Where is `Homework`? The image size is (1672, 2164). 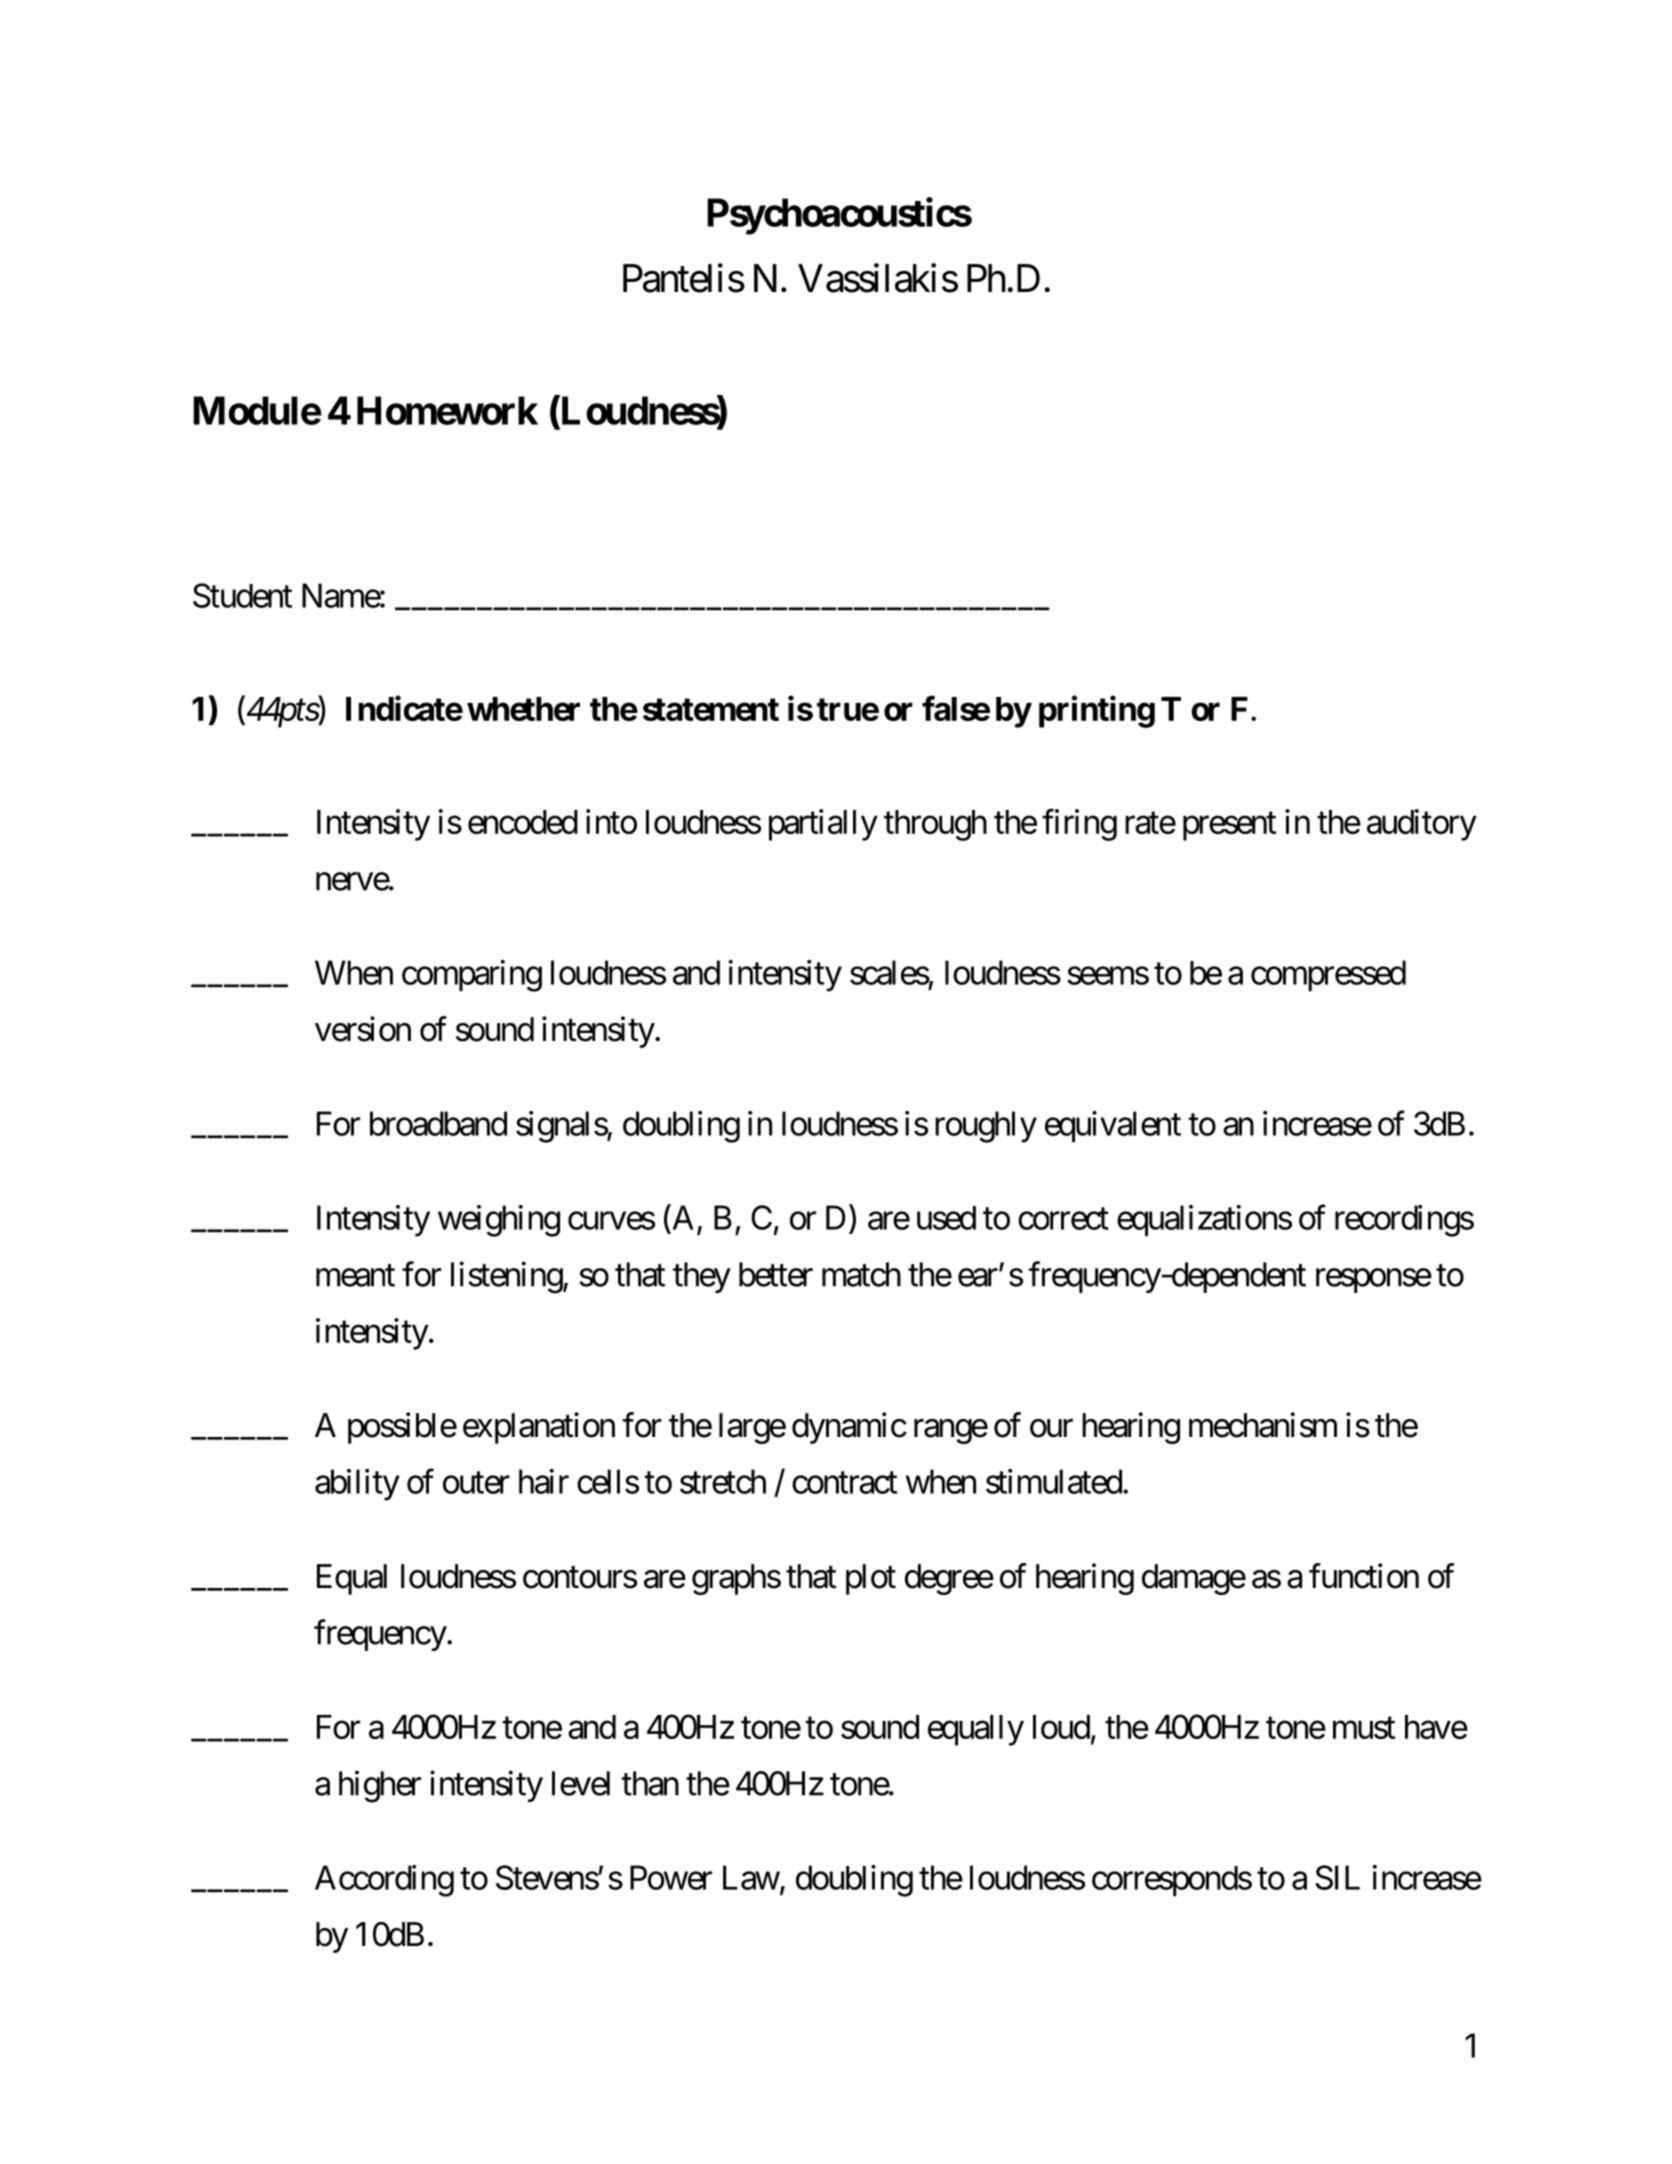
Homework is located at coordinates (447, 410).
